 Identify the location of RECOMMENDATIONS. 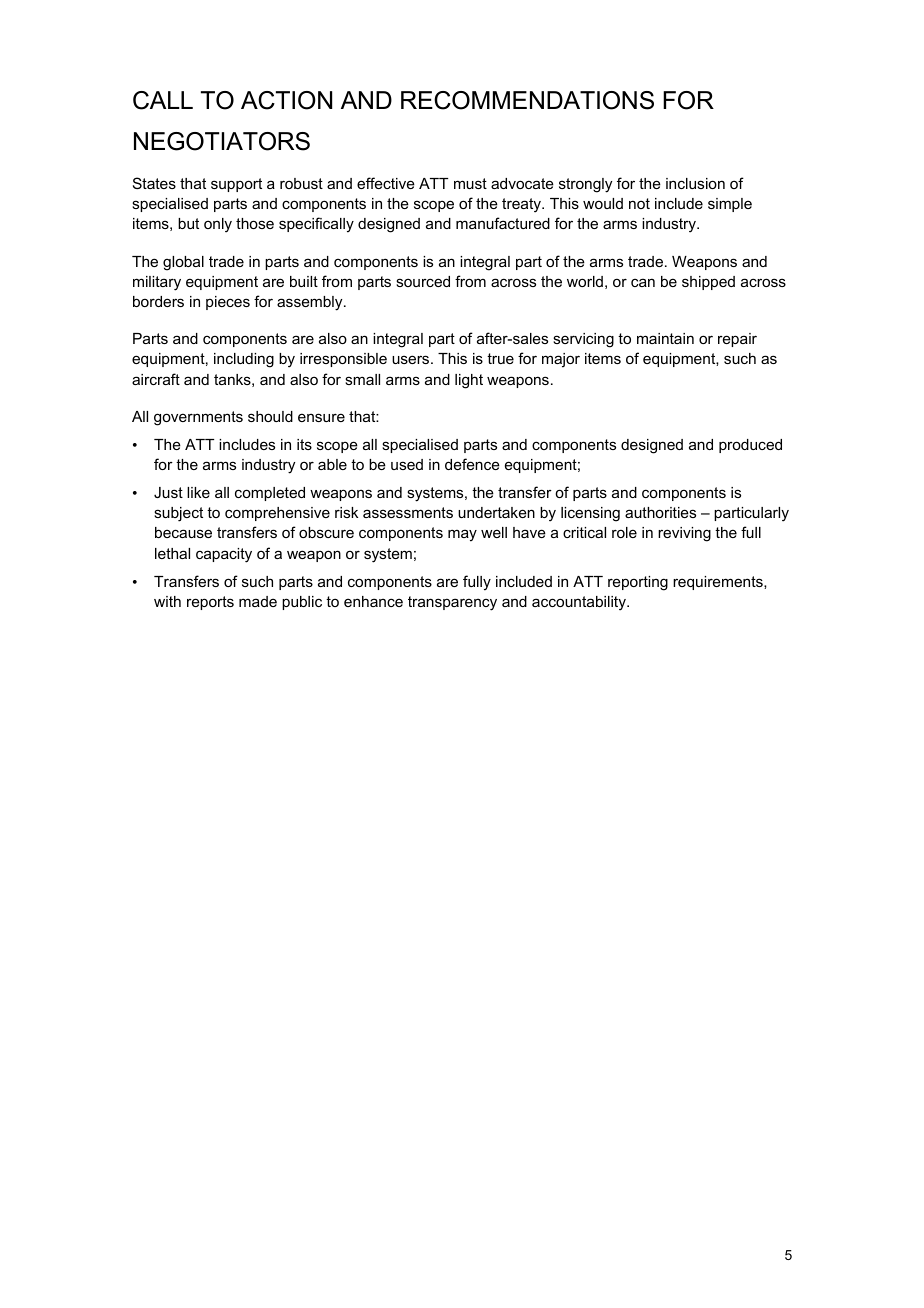
(527, 100).
